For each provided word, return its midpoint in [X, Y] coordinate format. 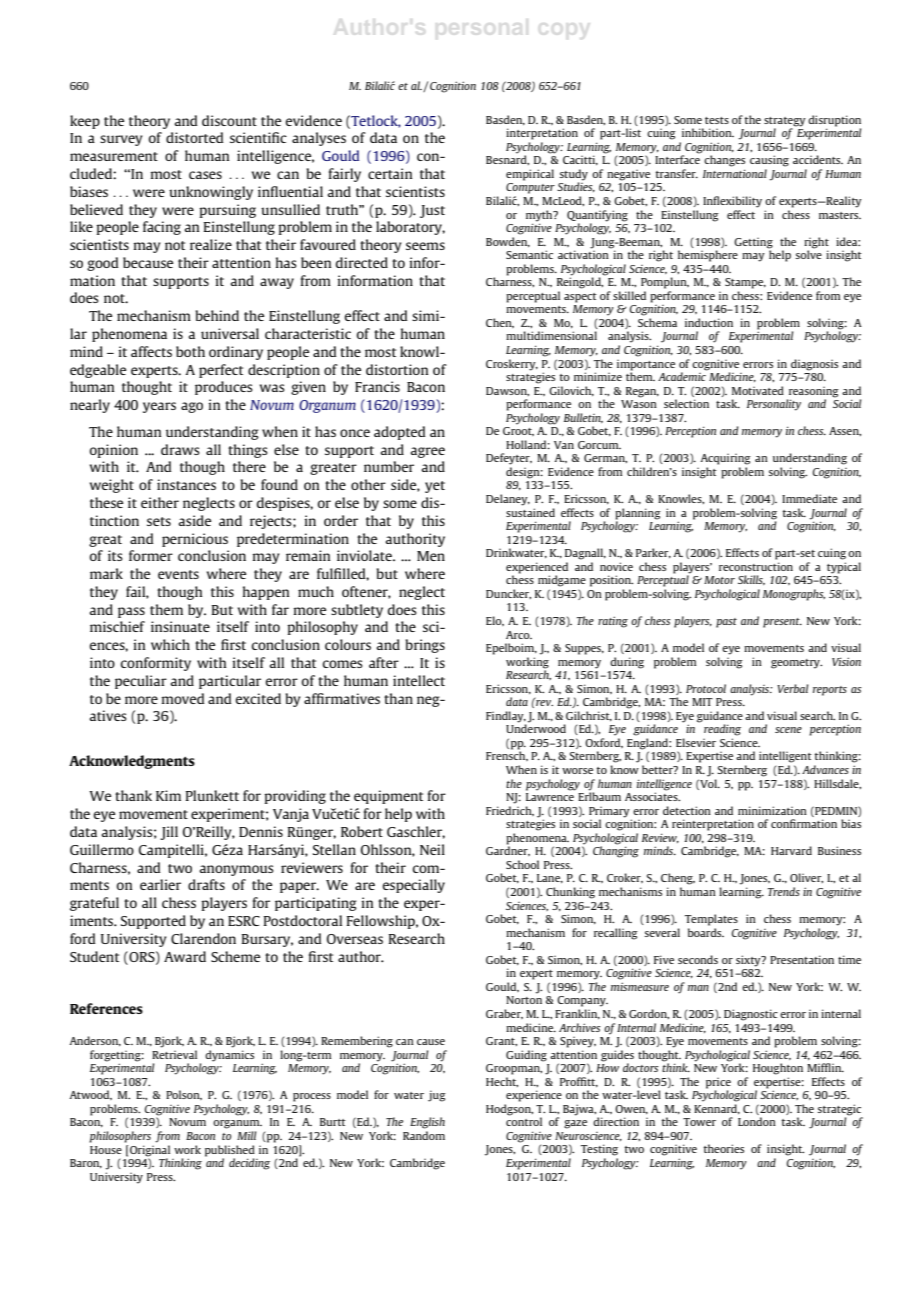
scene [788, 730]
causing [769, 161]
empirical [530, 175]
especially [414, 886]
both [190, 351]
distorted [195, 137]
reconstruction [756, 566]
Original [150, 1151]
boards [706, 932]
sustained [530, 512]
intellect [419, 680]
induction [709, 322]
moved [183, 698]
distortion [397, 369]
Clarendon [203, 938]
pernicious [195, 540]
